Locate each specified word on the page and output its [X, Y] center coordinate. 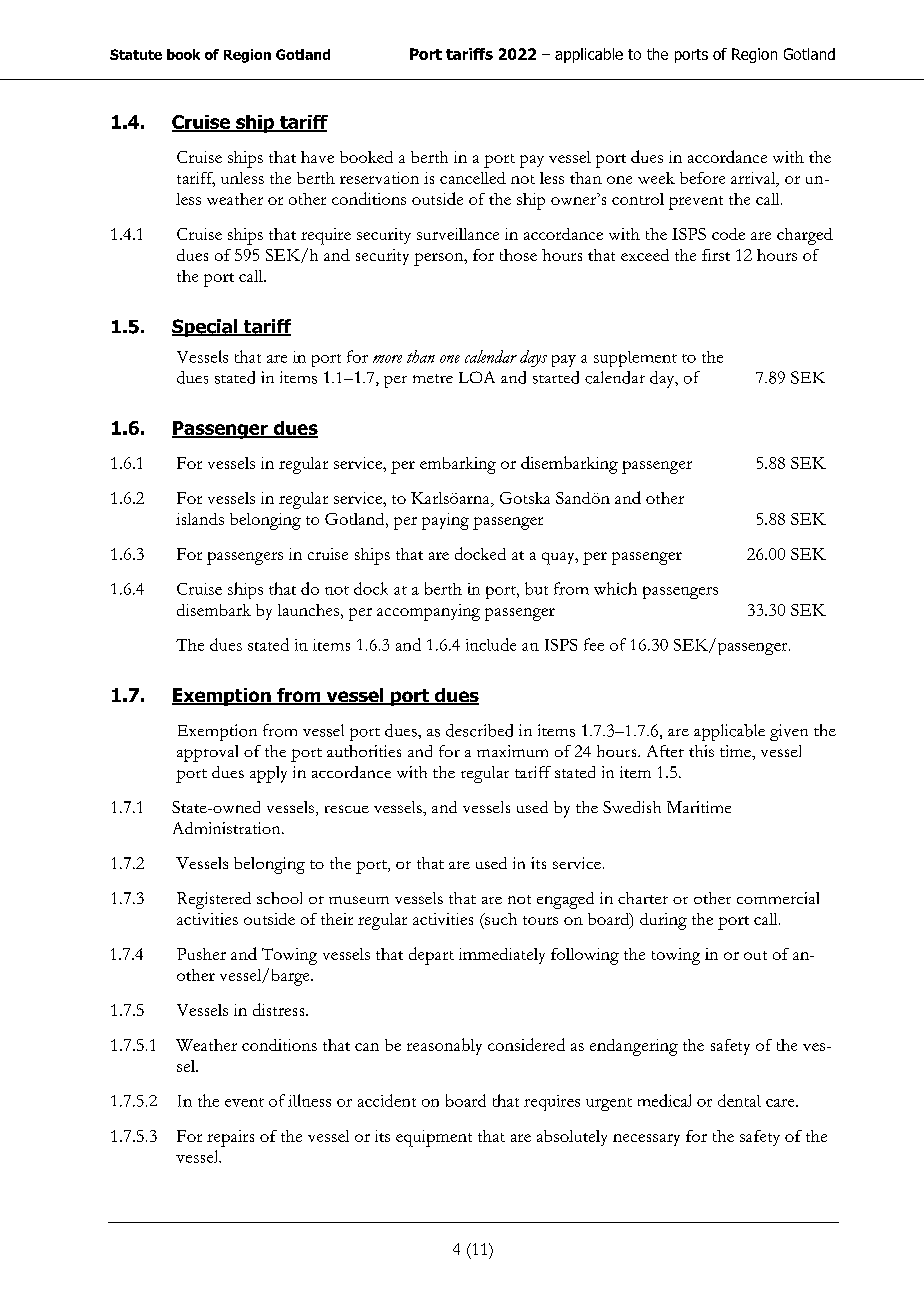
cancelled [473, 178]
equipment [434, 1138]
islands [200, 519]
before [702, 178]
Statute [136, 54]
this [701, 751]
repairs [230, 1138]
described [479, 730]
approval [207, 753]
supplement [635, 359]
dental [739, 1100]
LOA [477, 377]
